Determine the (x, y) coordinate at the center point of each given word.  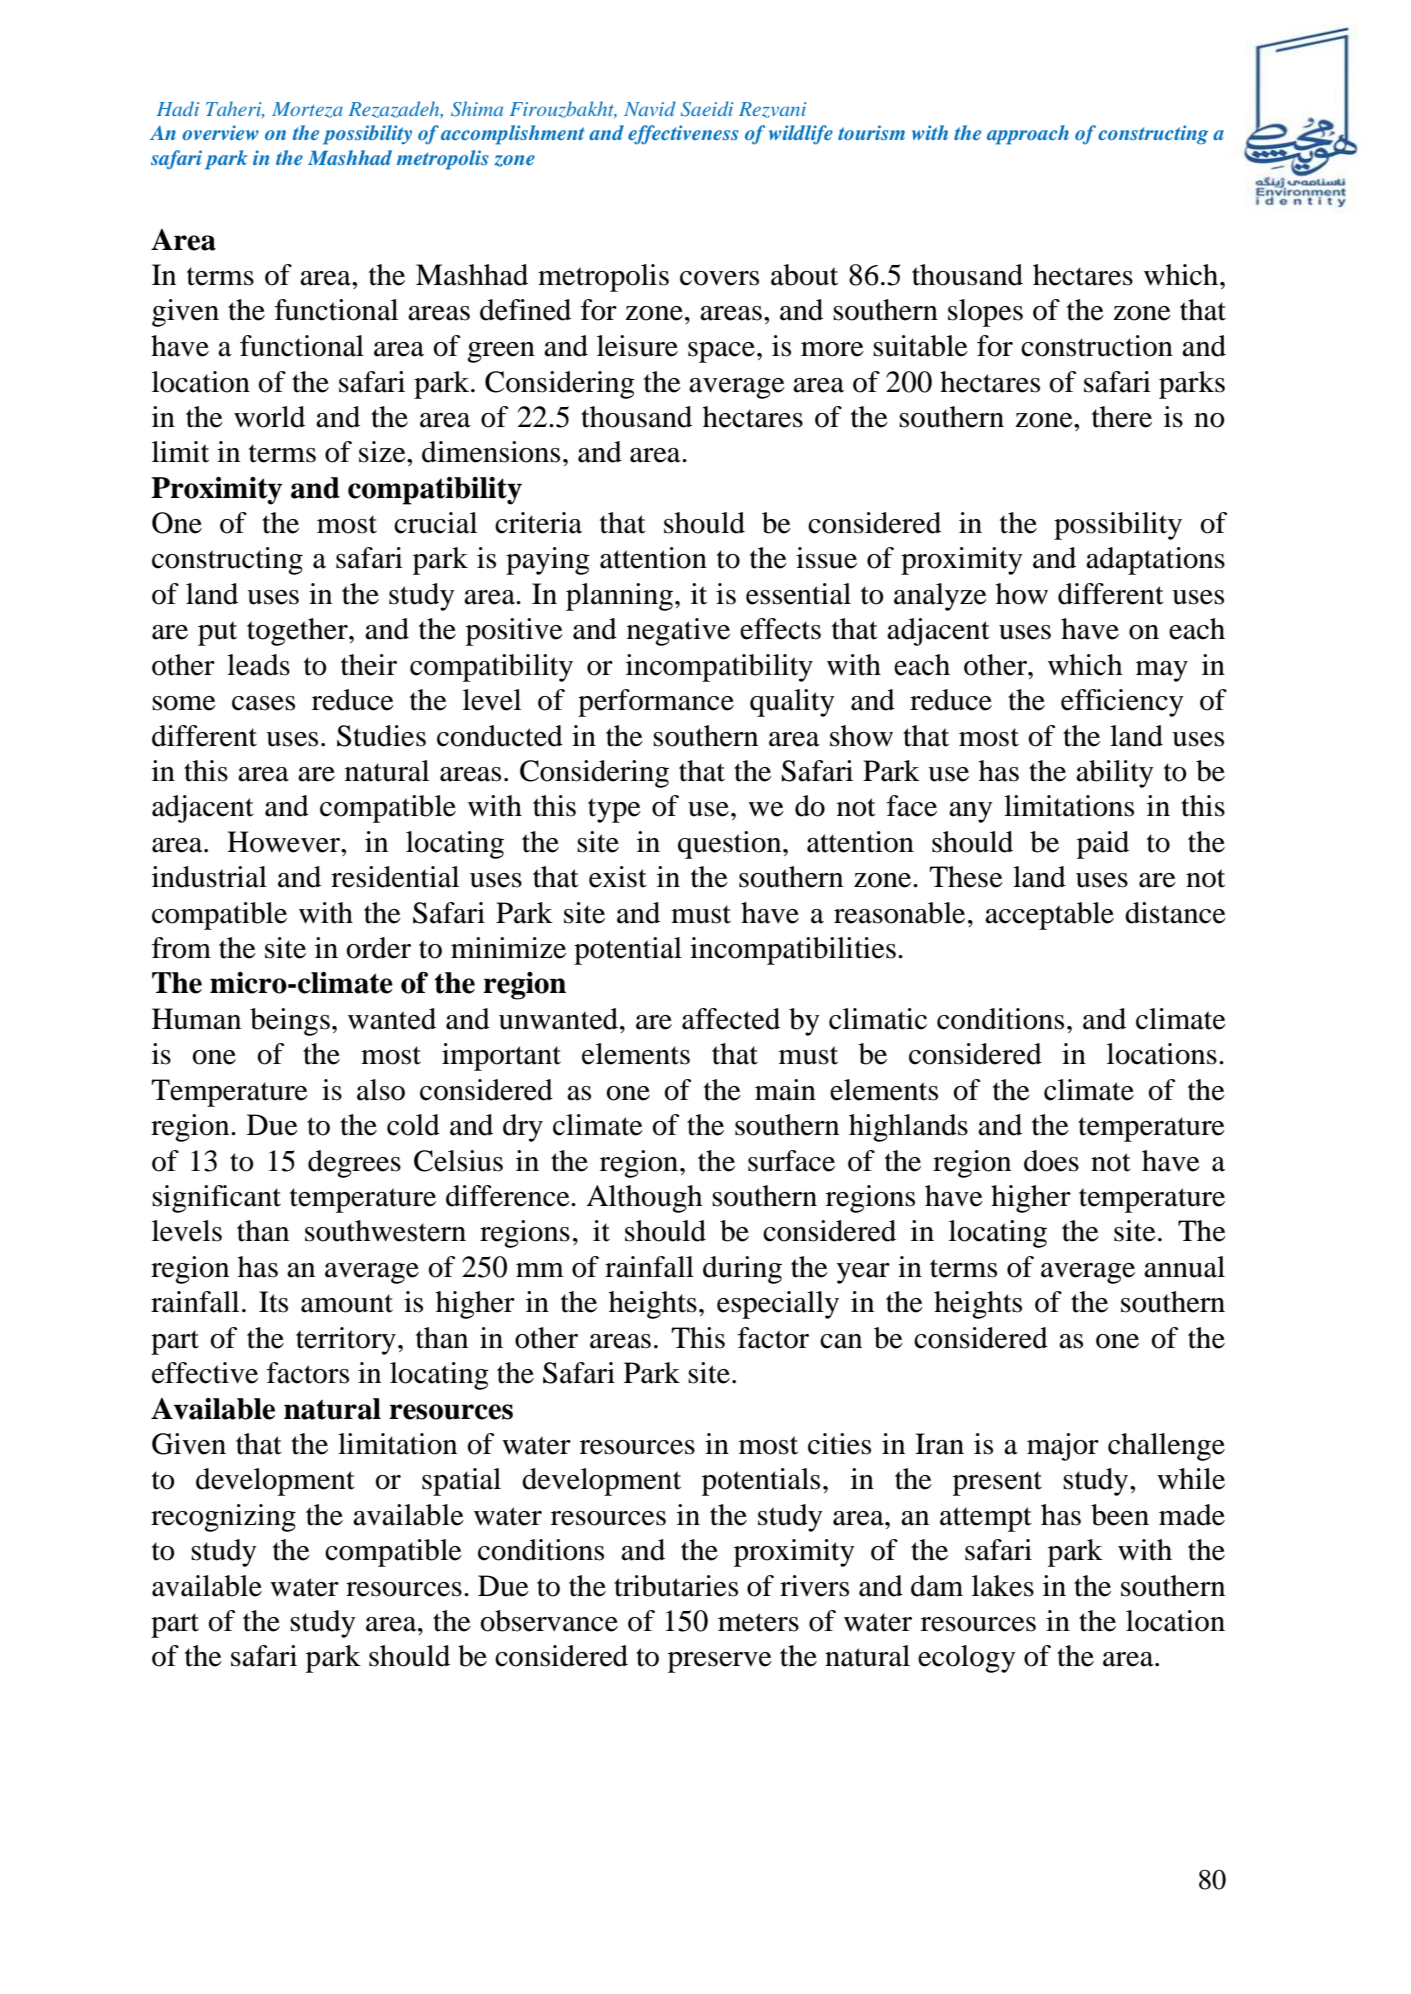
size (383, 452)
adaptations (1155, 561)
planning (621, 597)
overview (220, 132)
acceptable (1049, 916)
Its (273, 1302)
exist (618, 877)
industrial (209, 877)
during (742, 1270)
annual (1184, 1267)
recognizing (223, 1518)
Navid (650, 108)
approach (1028, 135)
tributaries (676, 1586)
